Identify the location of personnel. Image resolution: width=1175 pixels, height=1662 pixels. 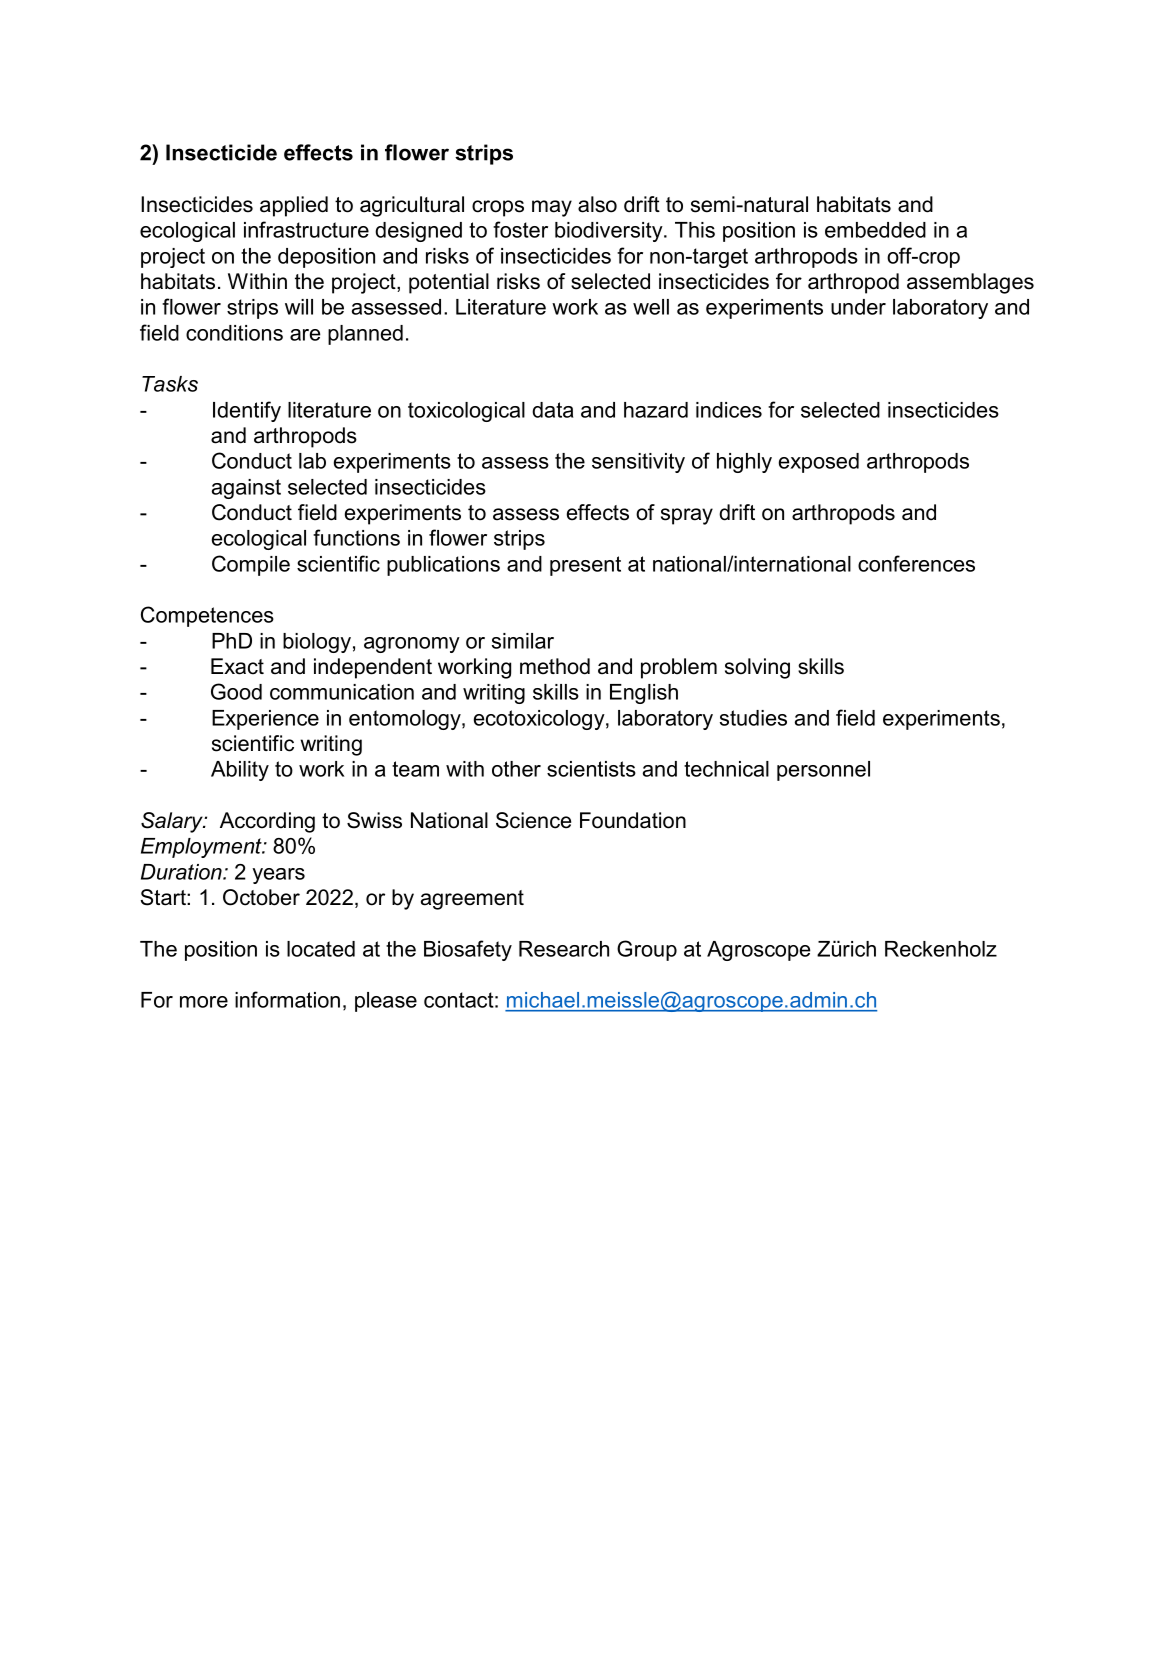
(823, 771).
